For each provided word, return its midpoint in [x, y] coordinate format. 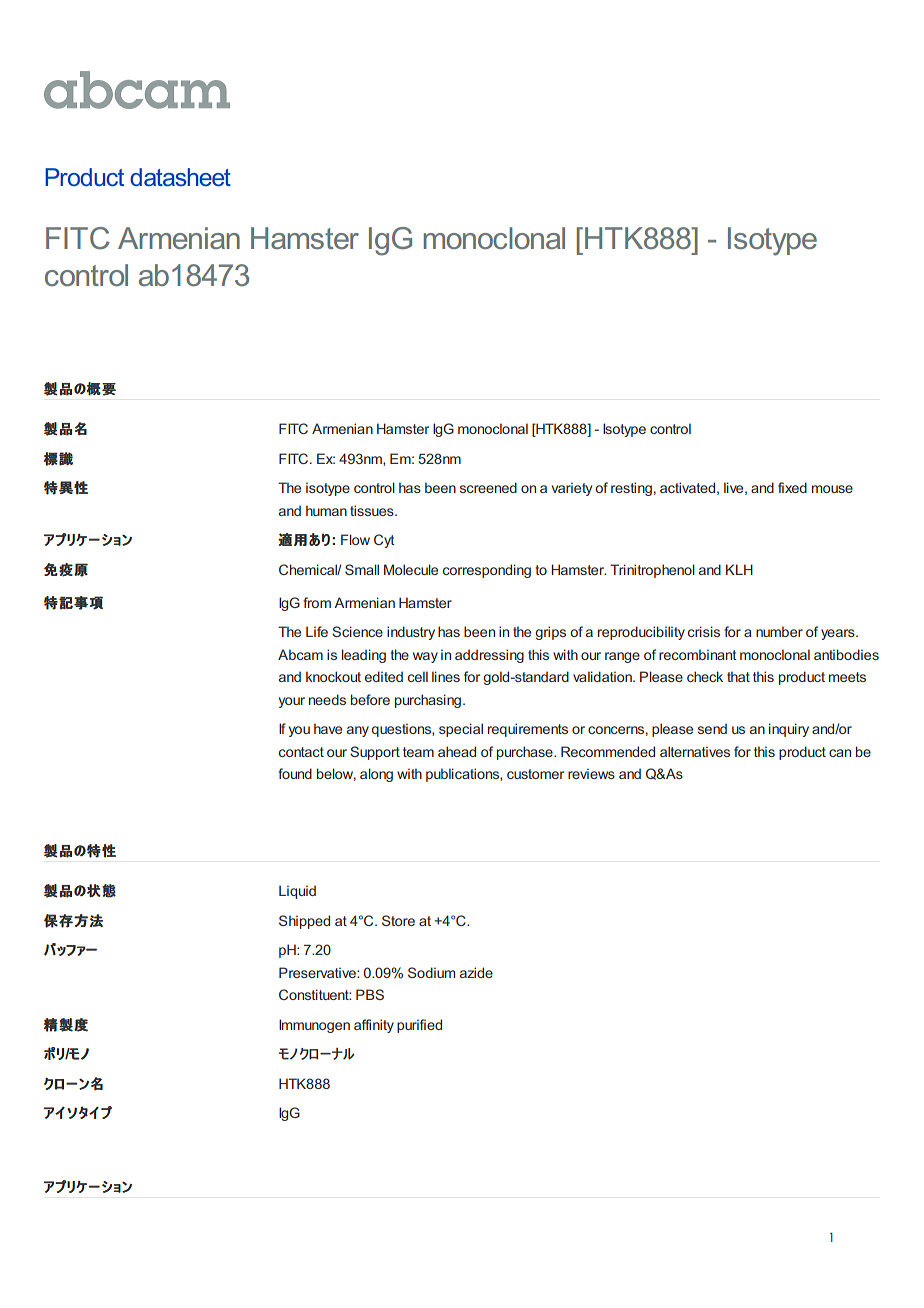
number [779, 631]
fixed [792, 487]
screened [488, 487]
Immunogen [314, 1026]
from [317, 602]
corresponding [487, 571]
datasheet [180, 177]
